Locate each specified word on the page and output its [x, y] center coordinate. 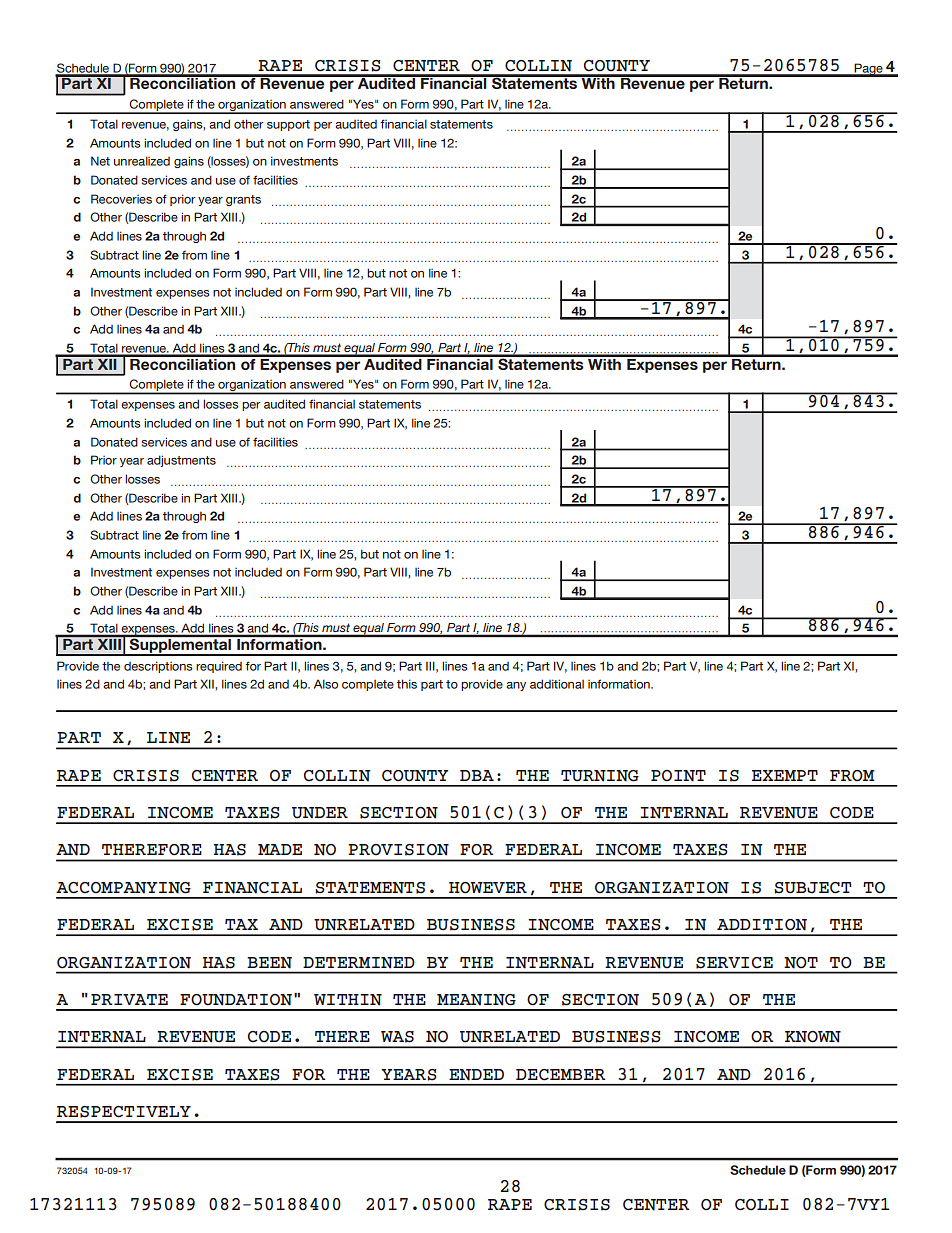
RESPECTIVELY [124, 1112]
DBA [477, 775]
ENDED [476, 1075]
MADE [280, 849]
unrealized [142, 161]
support [288, 125]
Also [326, 684]
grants [243, 200]
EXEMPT [785, 775]
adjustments [181, 461]
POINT [678, 776]
